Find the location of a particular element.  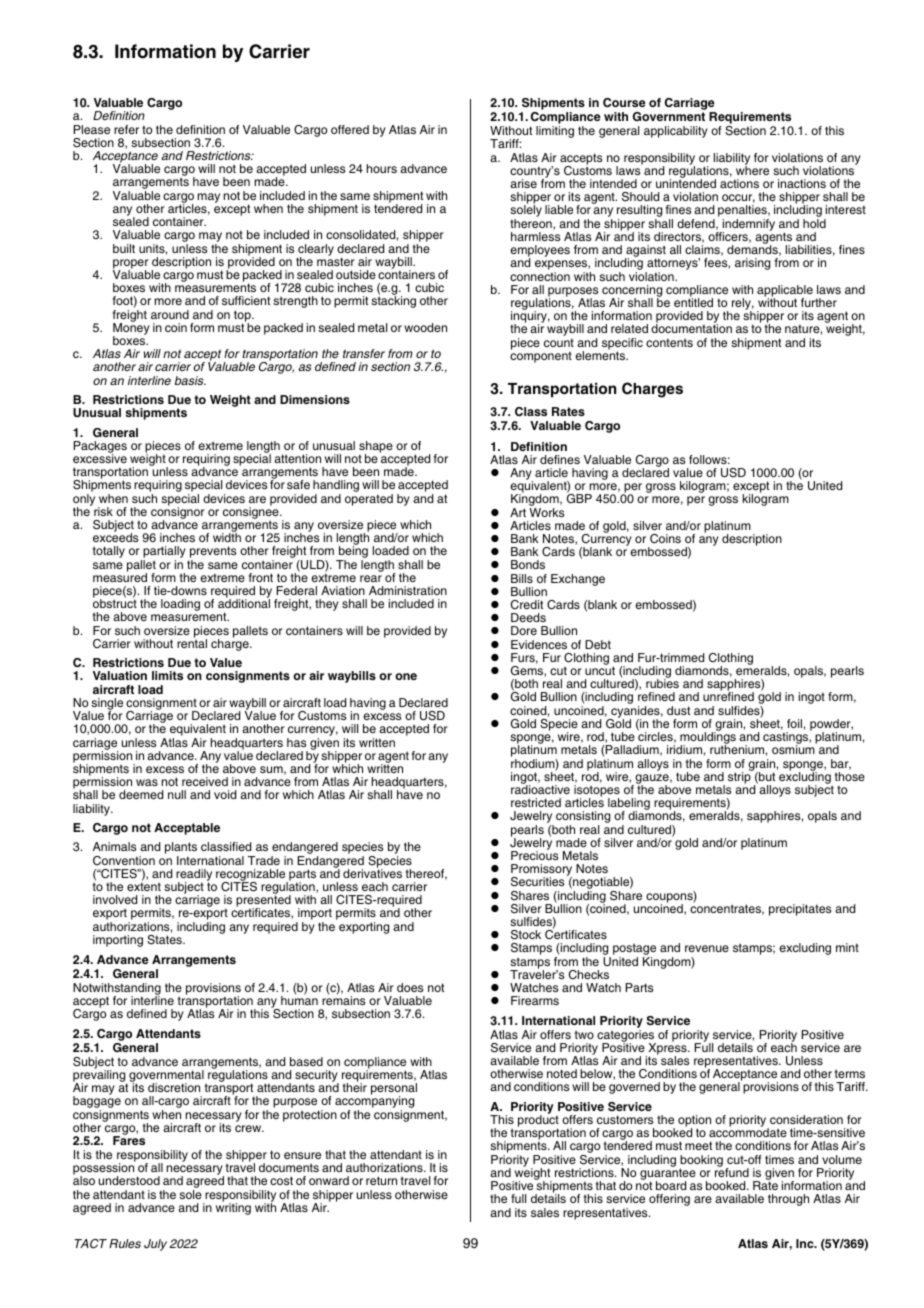

component is located at coordinates (541, 356).
